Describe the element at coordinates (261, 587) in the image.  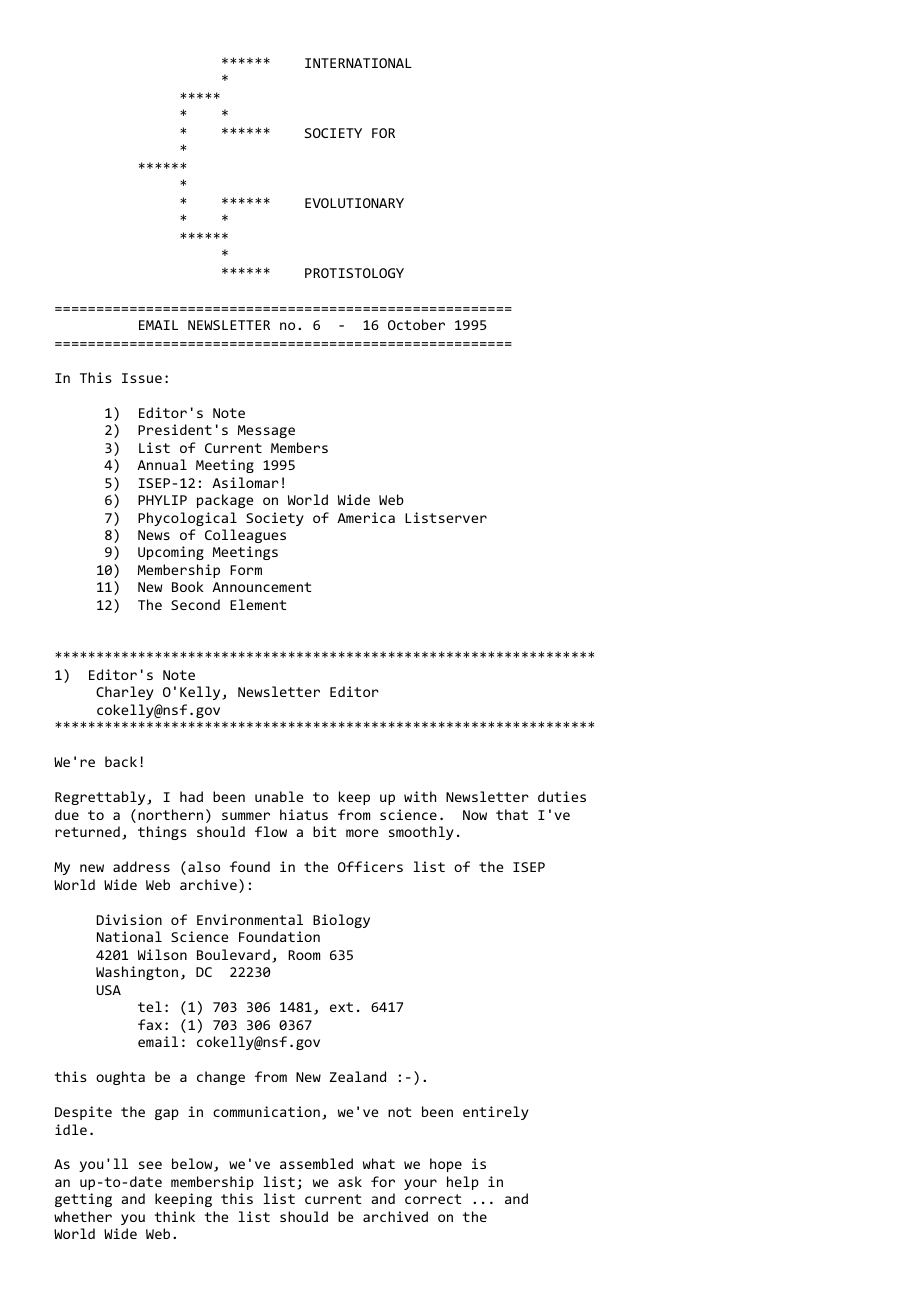
I see `Announcement` at that location.
